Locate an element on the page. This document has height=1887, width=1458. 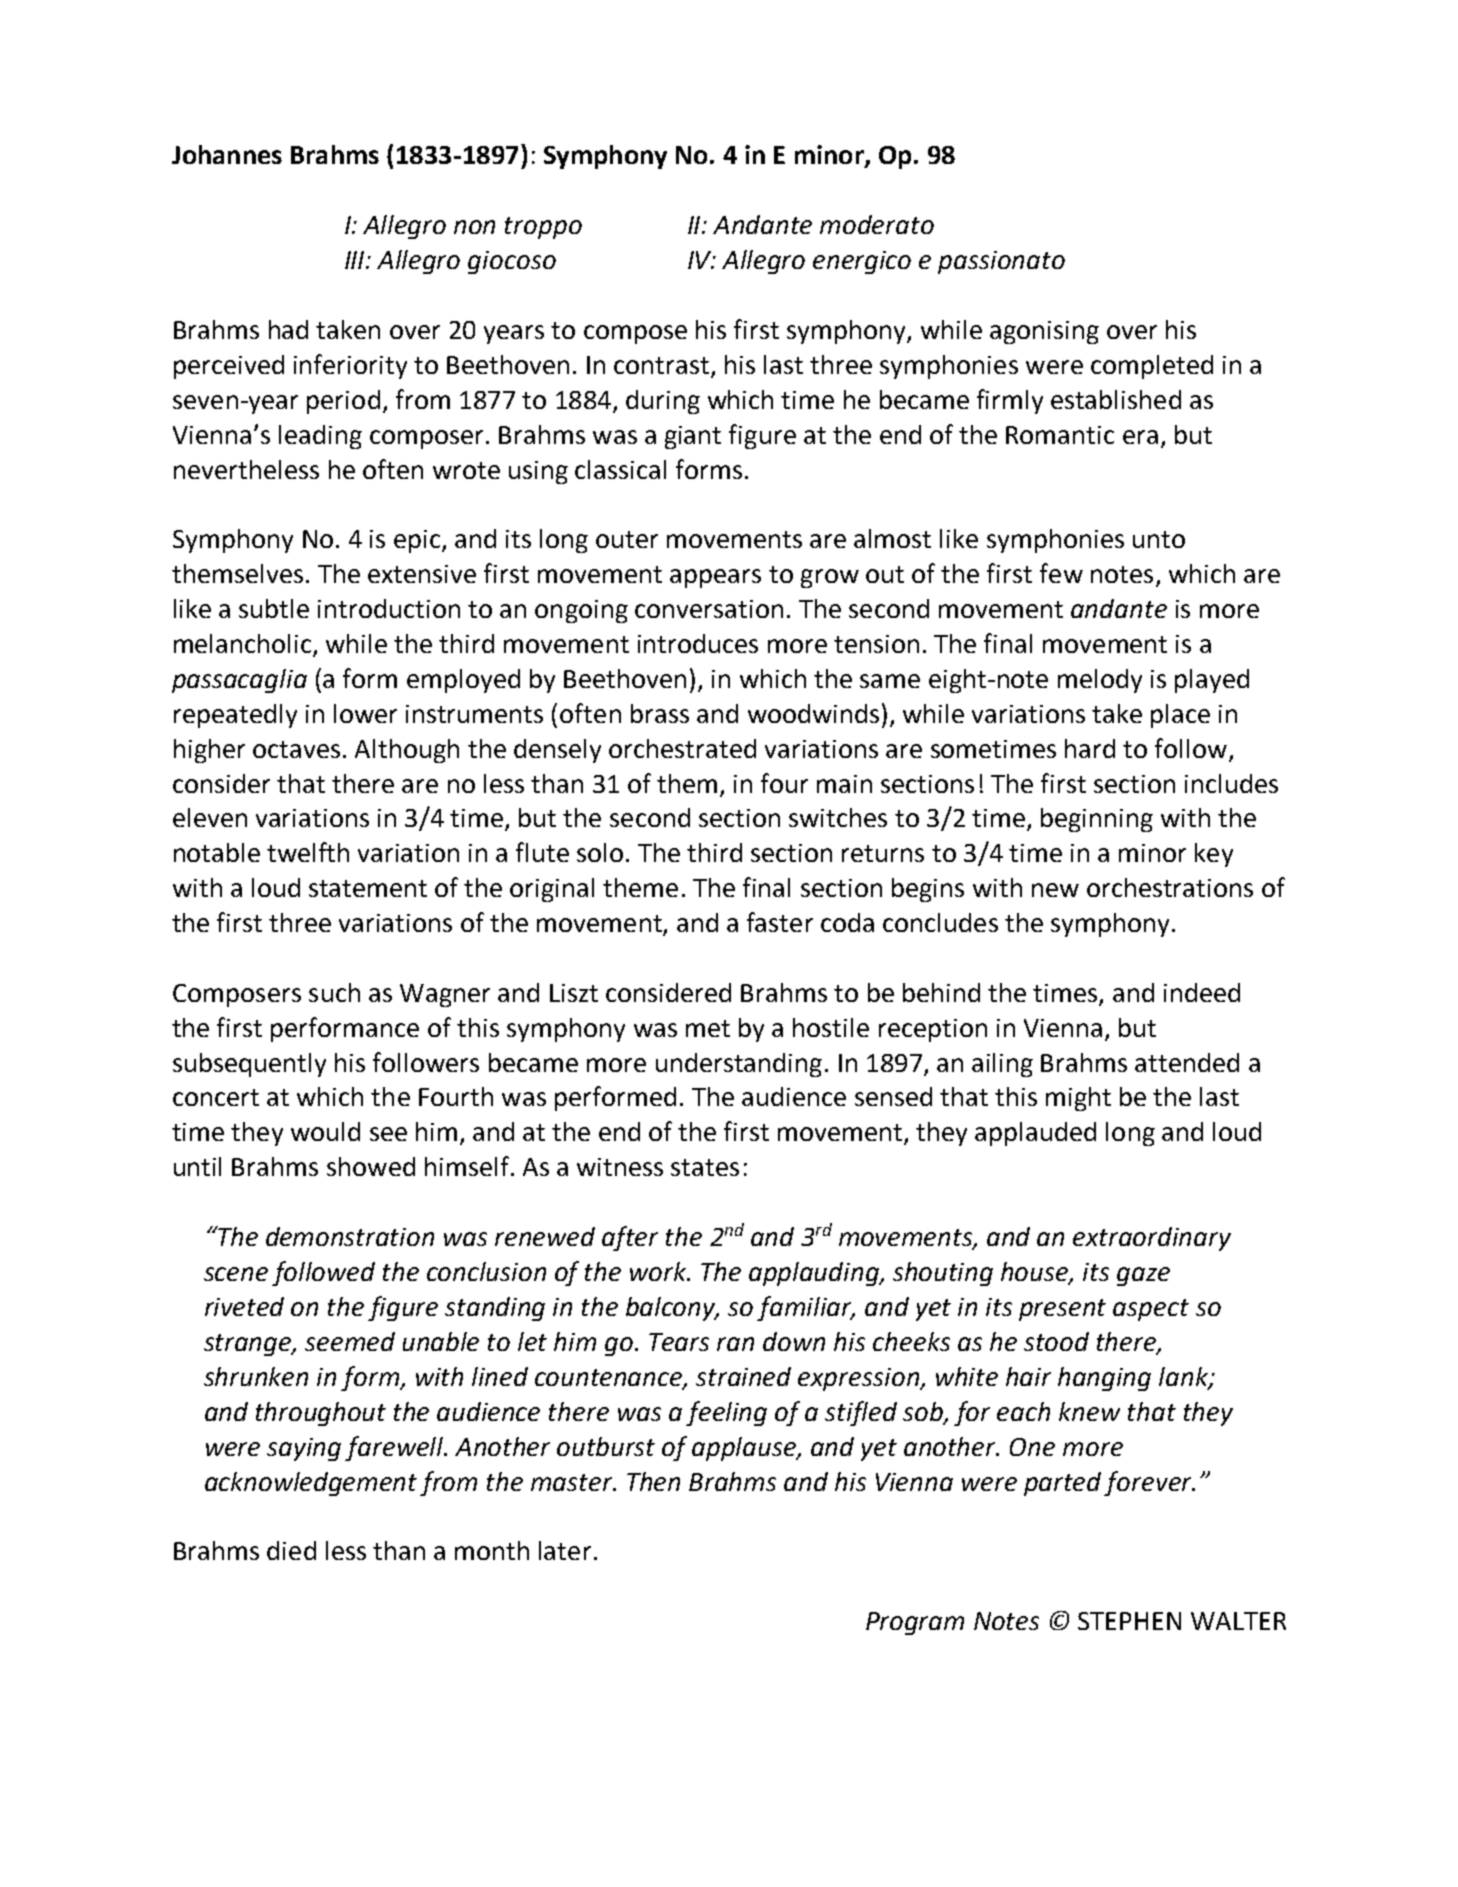
III is located at coordinates (356, 260).
